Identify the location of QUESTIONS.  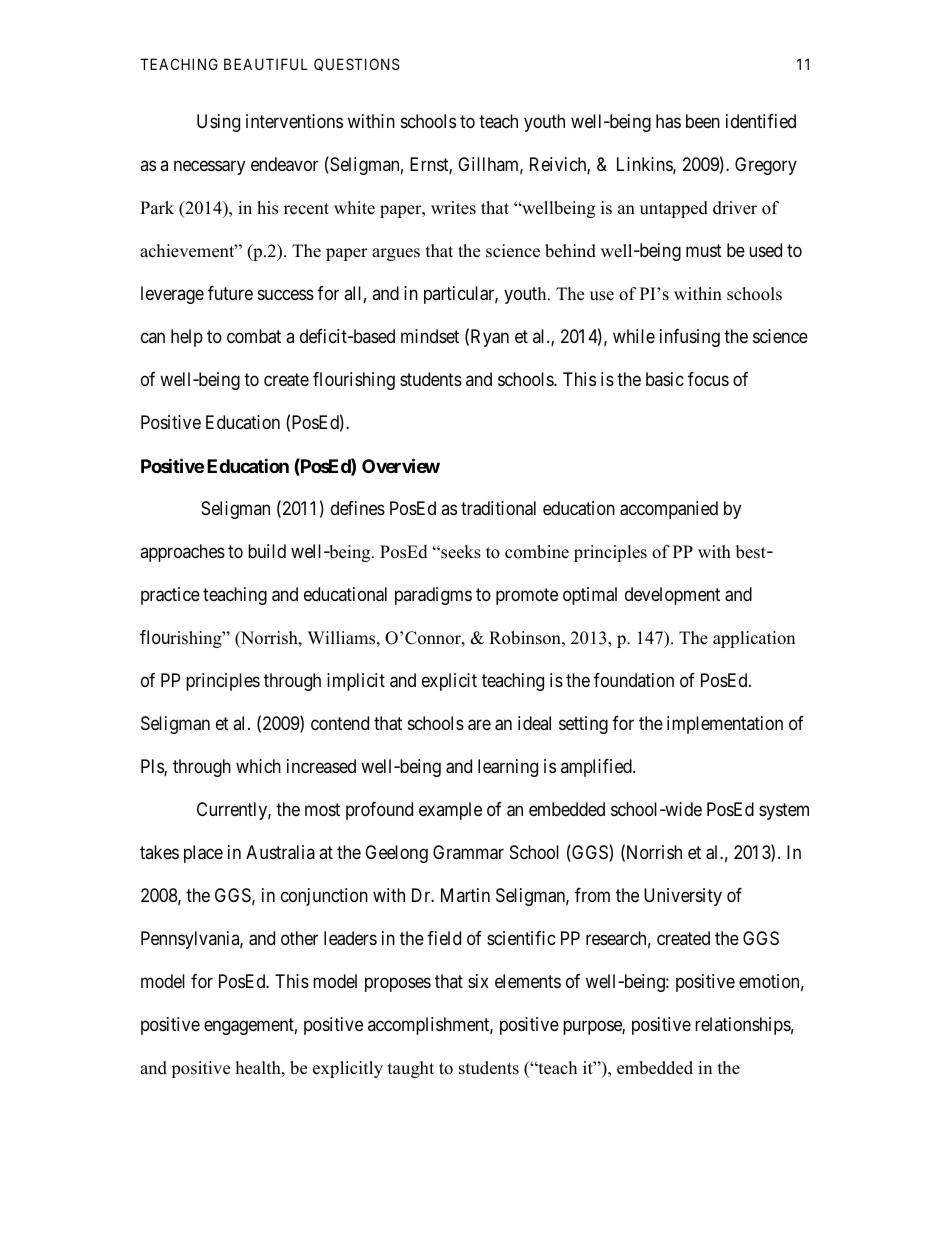
(357, 64).
